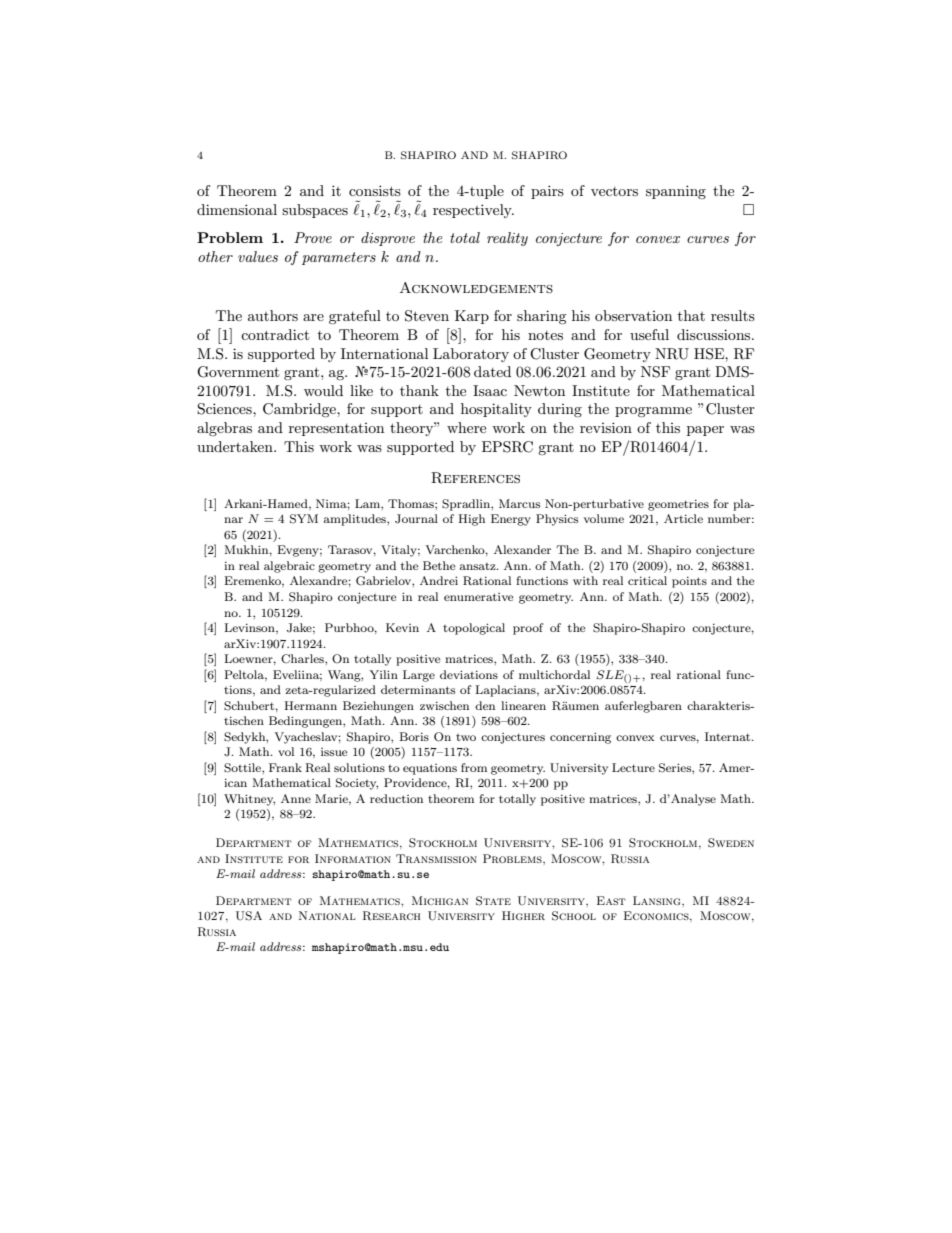  Describe the element at coordinates (236, 446) in the image. I see `undertaken` at that location.
